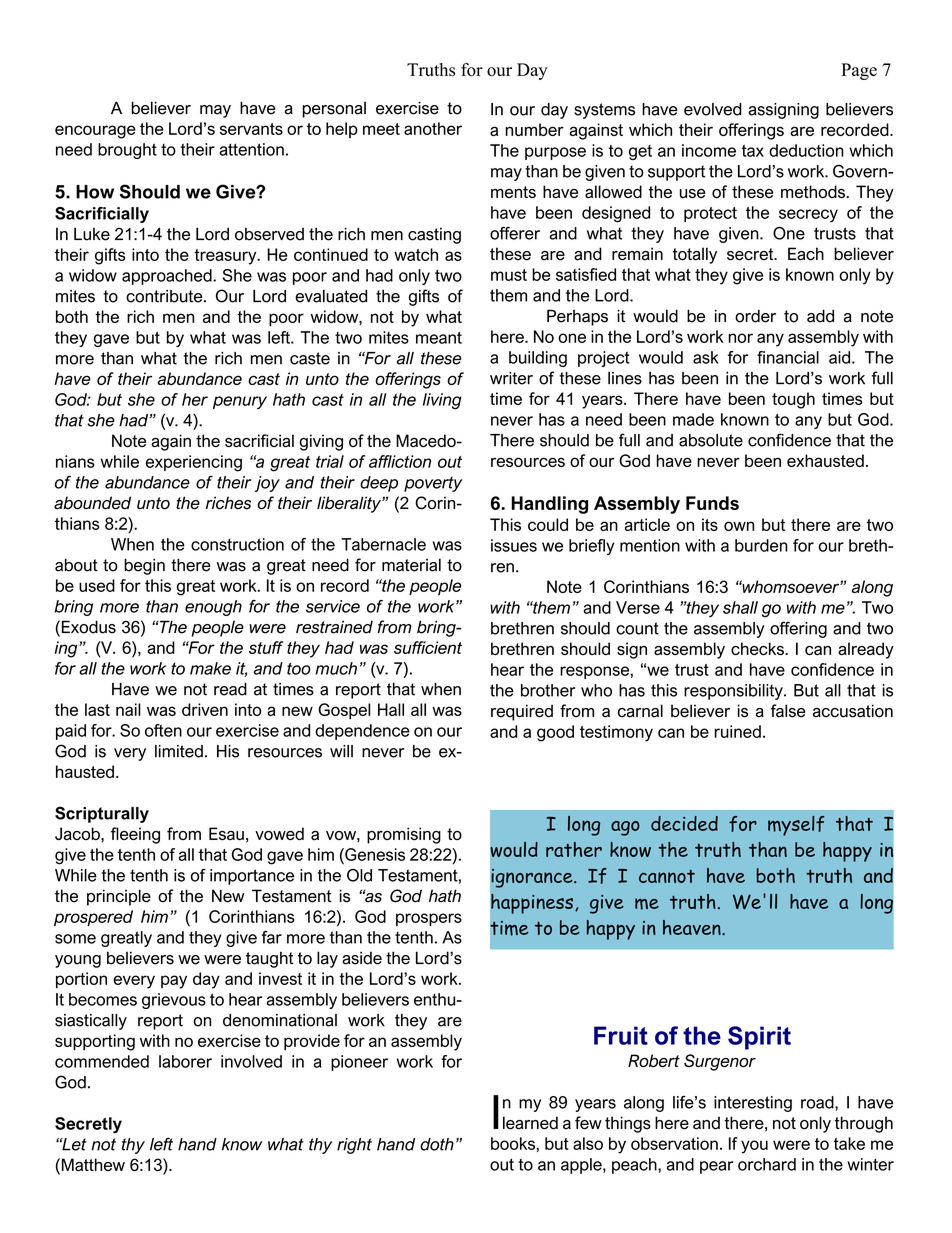  Describe the element at coordinates (428, 647) in the document. I see `sufficient` at that location.
